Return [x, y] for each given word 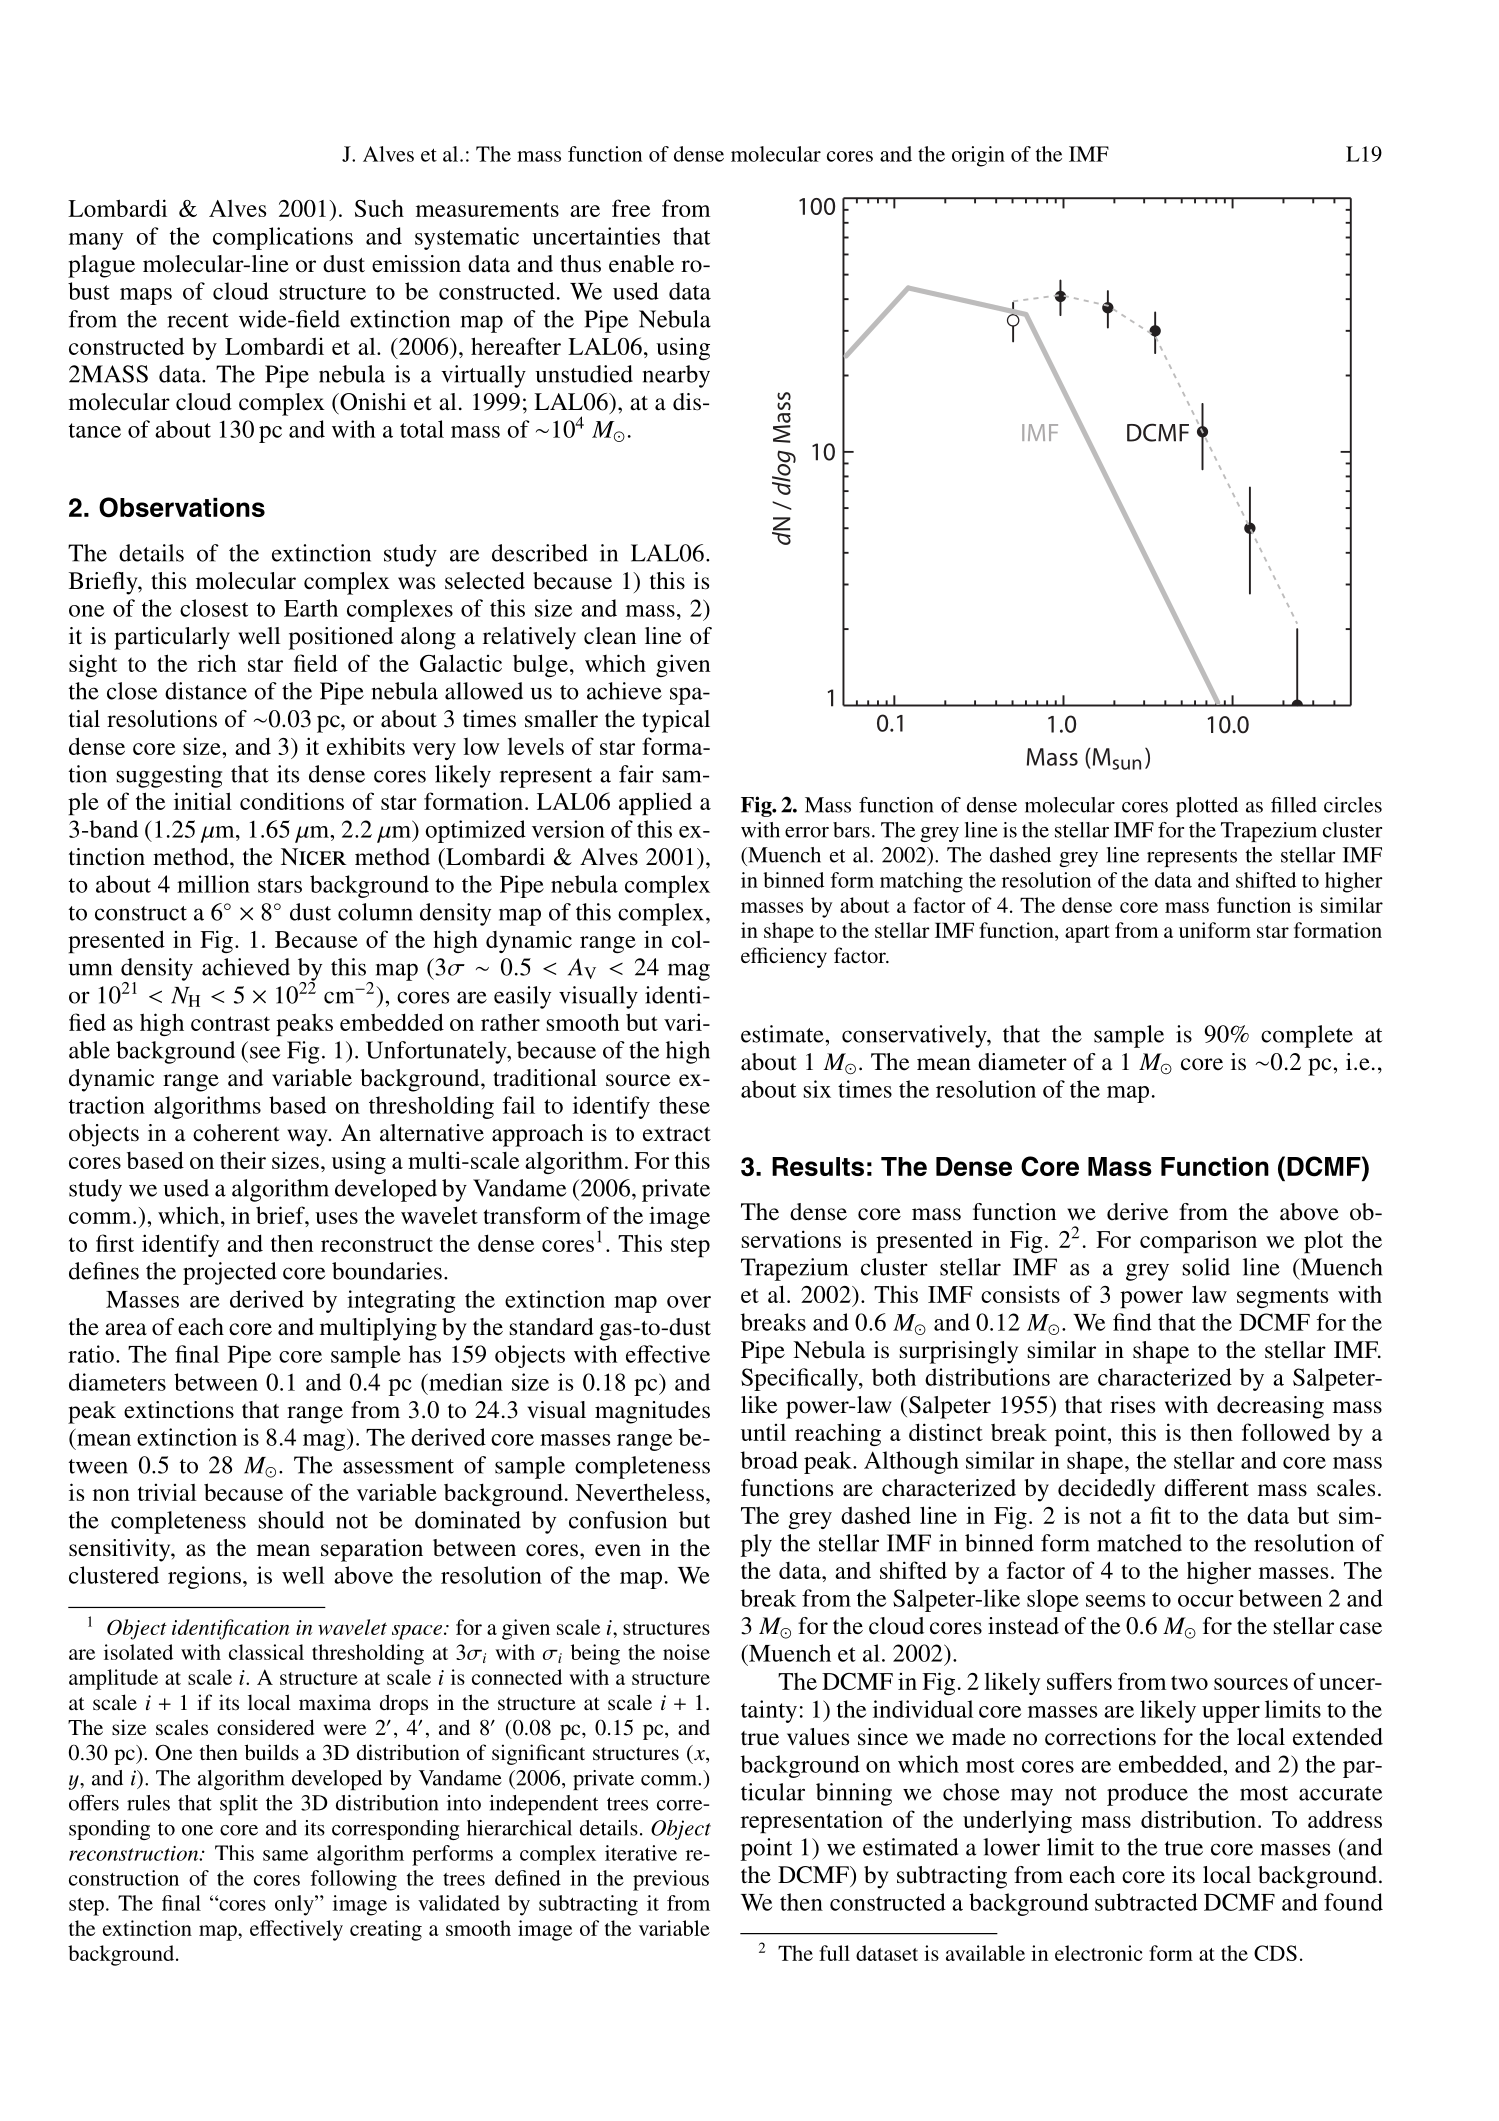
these [684, 1105]
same [285, 1855]
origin [978, 156]
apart [1087, 934]
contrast [230, 1023]
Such [379, 208]
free [631, 208]
